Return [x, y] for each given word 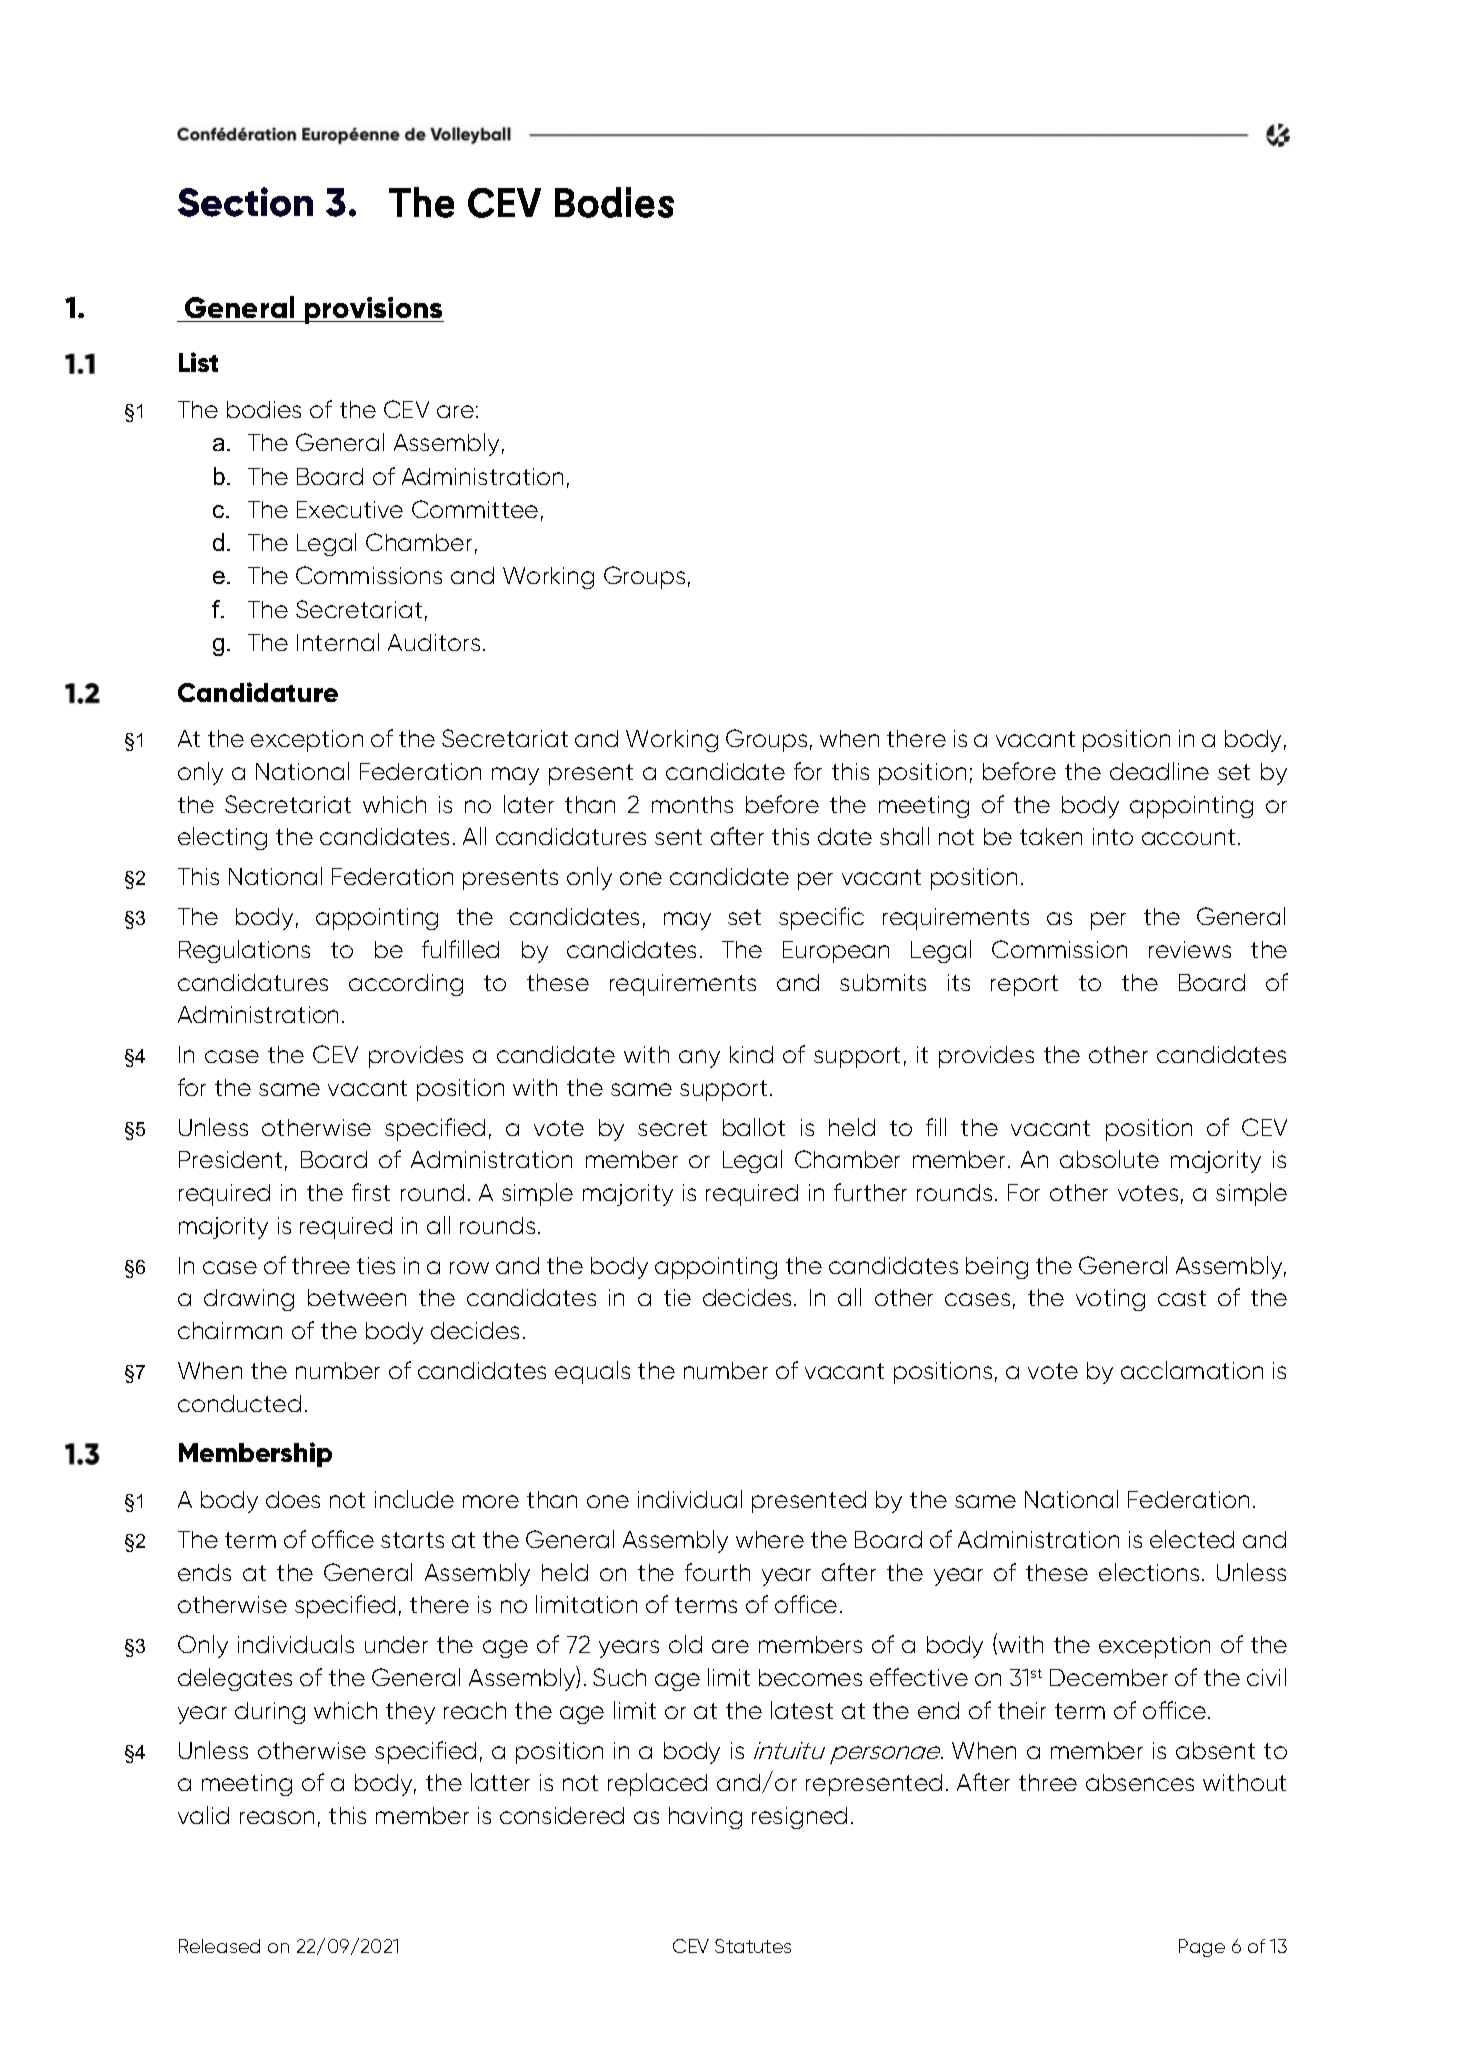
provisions [373, 310]
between [357, 1297]
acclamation [1192, 1370]
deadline [1159, 771]
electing [222, 838]
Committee [475, 509]
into [1113, 836]
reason [277, 1817]
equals [592, 1372]
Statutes [753, 1946]
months [692, 804]
